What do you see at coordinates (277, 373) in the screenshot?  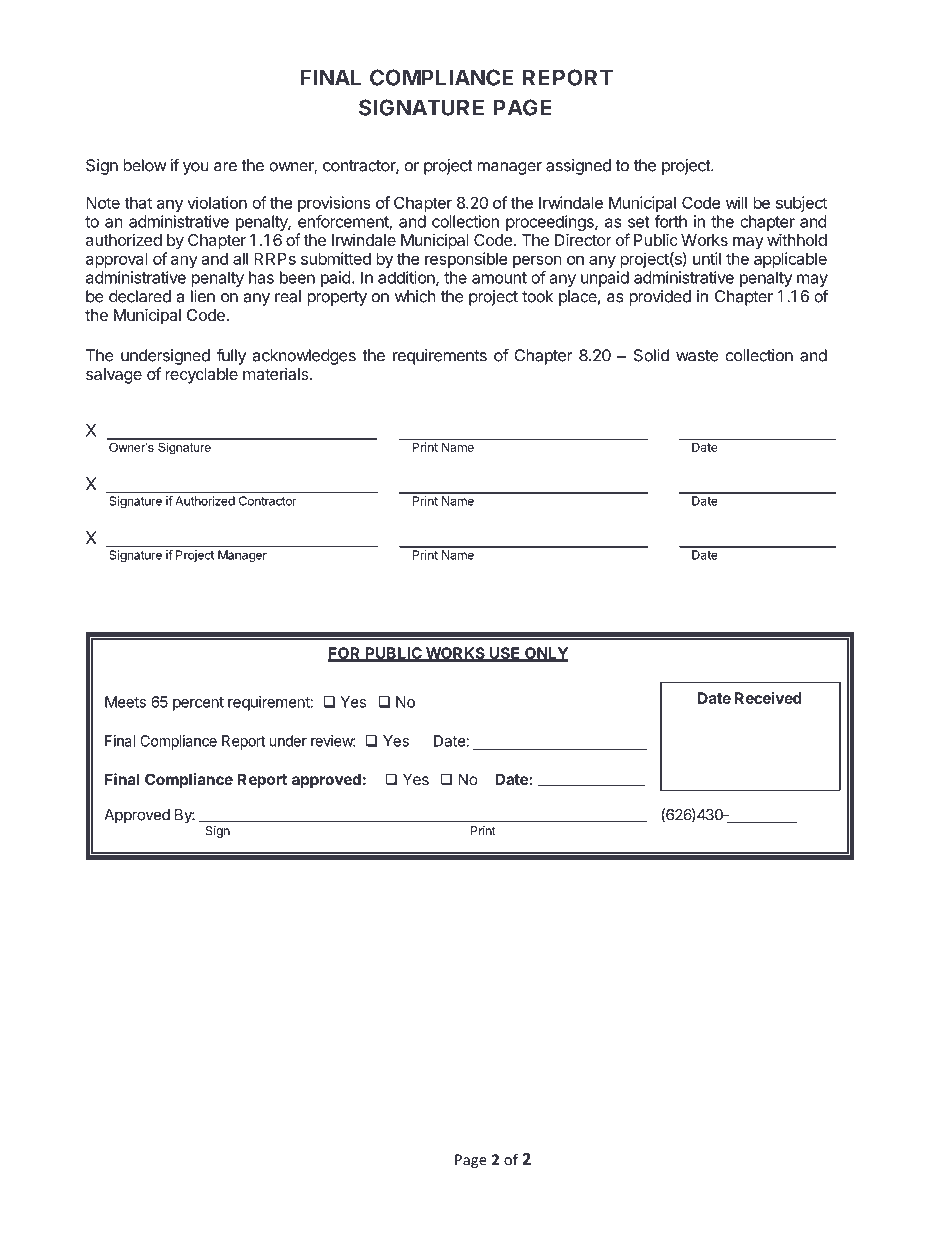 I see `materials` at bounding box center [277, 373].
